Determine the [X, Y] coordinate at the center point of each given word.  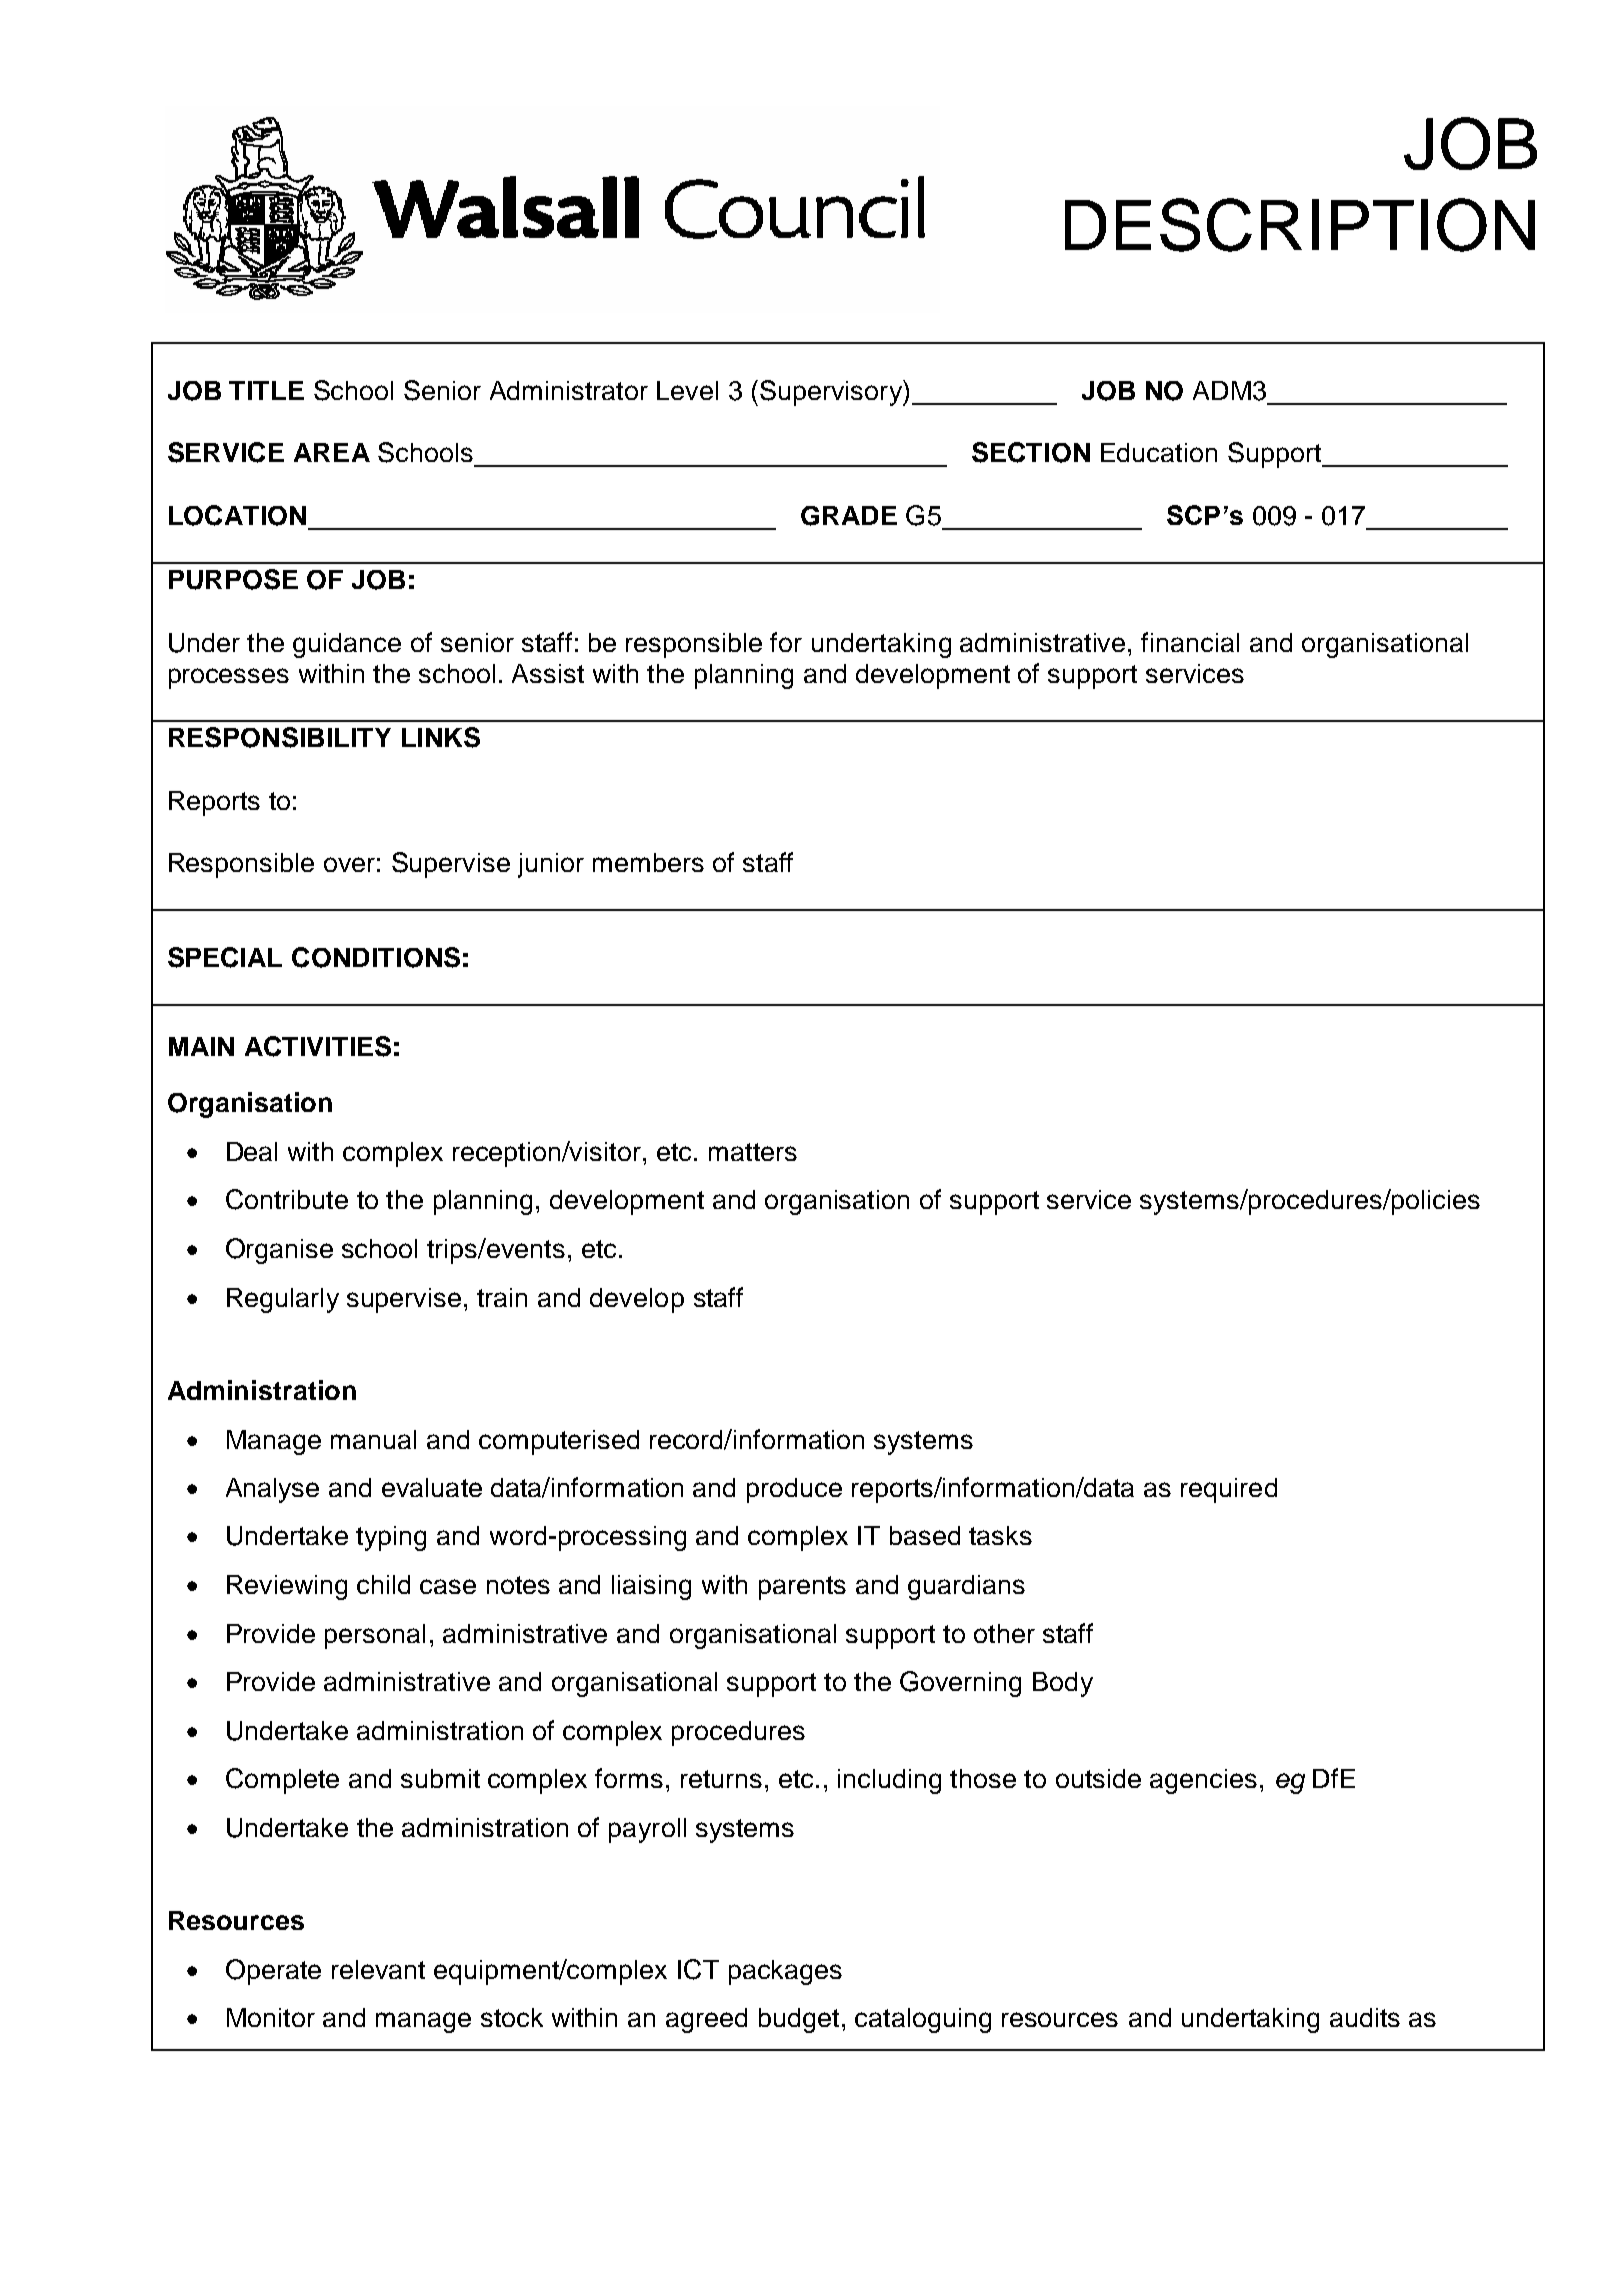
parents [802, 1588]
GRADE [849, 516]
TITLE [266, 390]
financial [1190, 642]
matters [753, 1152]
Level [687, 390]
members [648, 862]
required [1229, 1490]
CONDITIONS [376, 957]
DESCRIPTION [1300, 225]
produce [794, 1490]
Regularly [283, 1300]
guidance [347, 645]
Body [1063, 1684]
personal [375, 1636]
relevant [378, 1969]
